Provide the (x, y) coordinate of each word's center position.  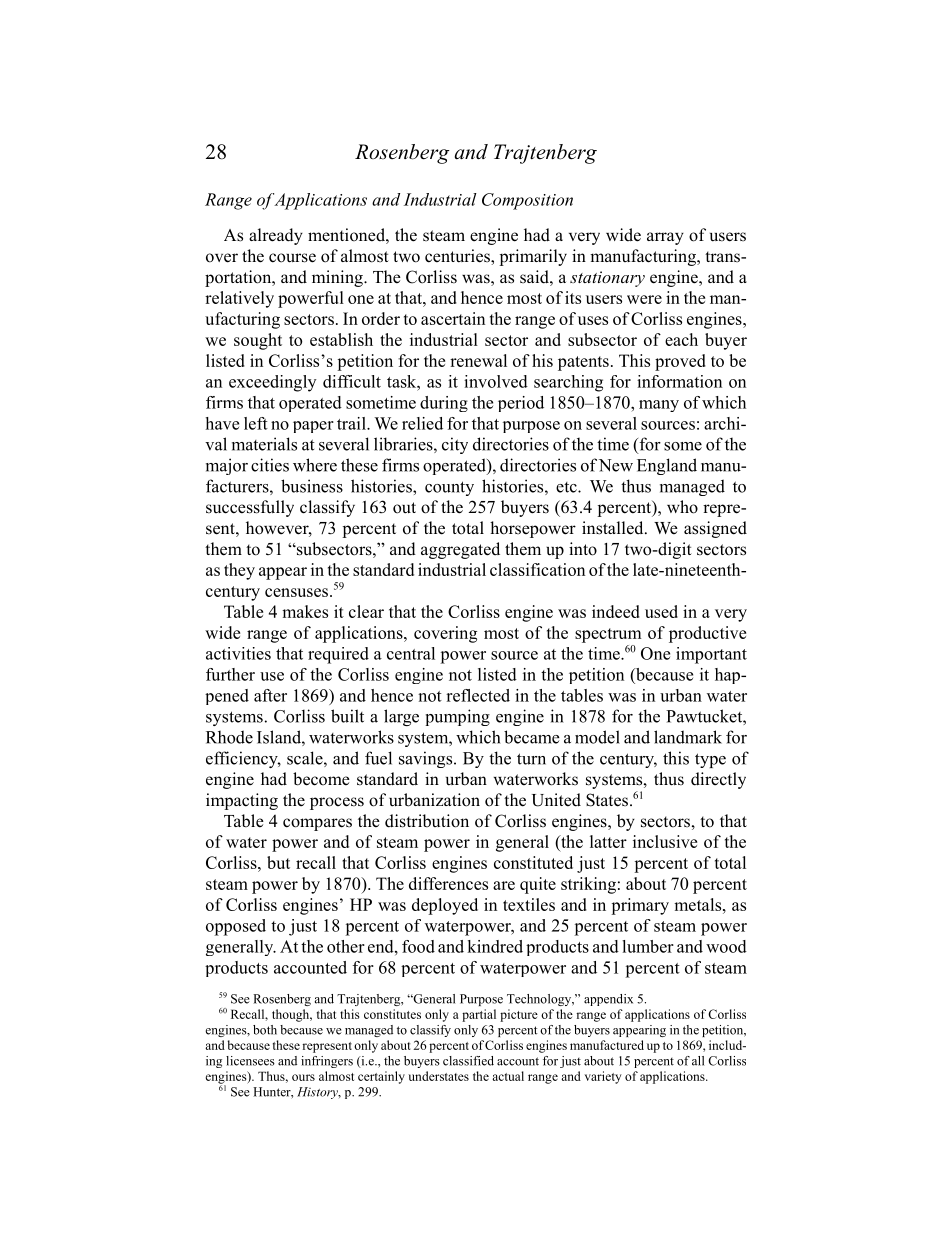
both (265, 1030)
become (321, 779)
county (449, 488)
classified (468, 1061)
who (682, 507)
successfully (250, 508)
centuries (458, 257)
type (710, 760)
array (665, 238)
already (276, 236)
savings (427, 759)
